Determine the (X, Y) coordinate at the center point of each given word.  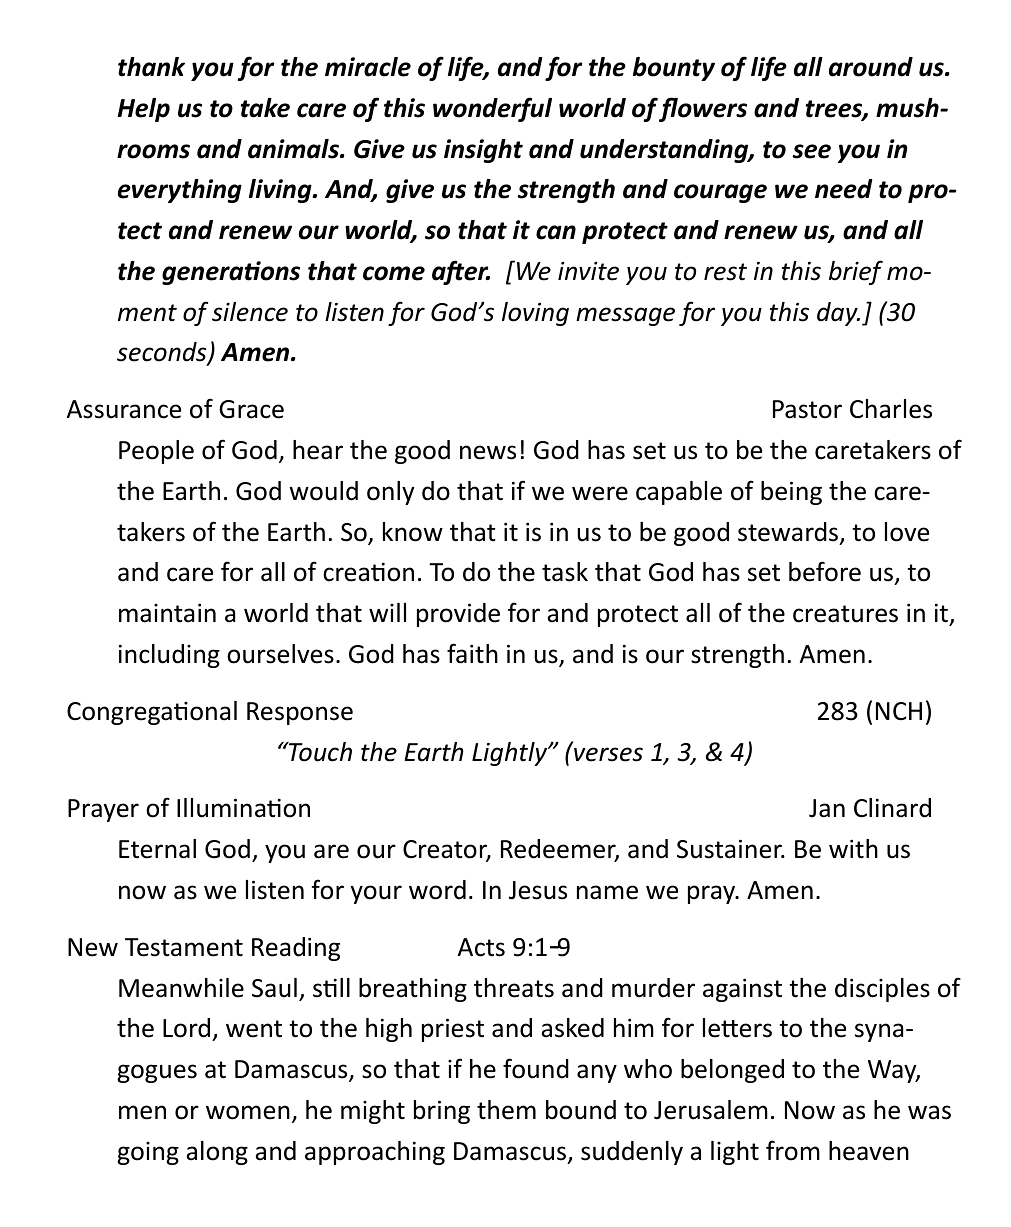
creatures (845, 614)
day (838, 314)
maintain (167, 613)
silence (250, 312)
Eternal (157, 849)
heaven (869, 1151)
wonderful (492, 109)
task (565, 572)
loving (535, 314)
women (248, 1112)
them (506, 1110)
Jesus (538, 890)
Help (144, 110)
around (871, 67)
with (853, 849)
